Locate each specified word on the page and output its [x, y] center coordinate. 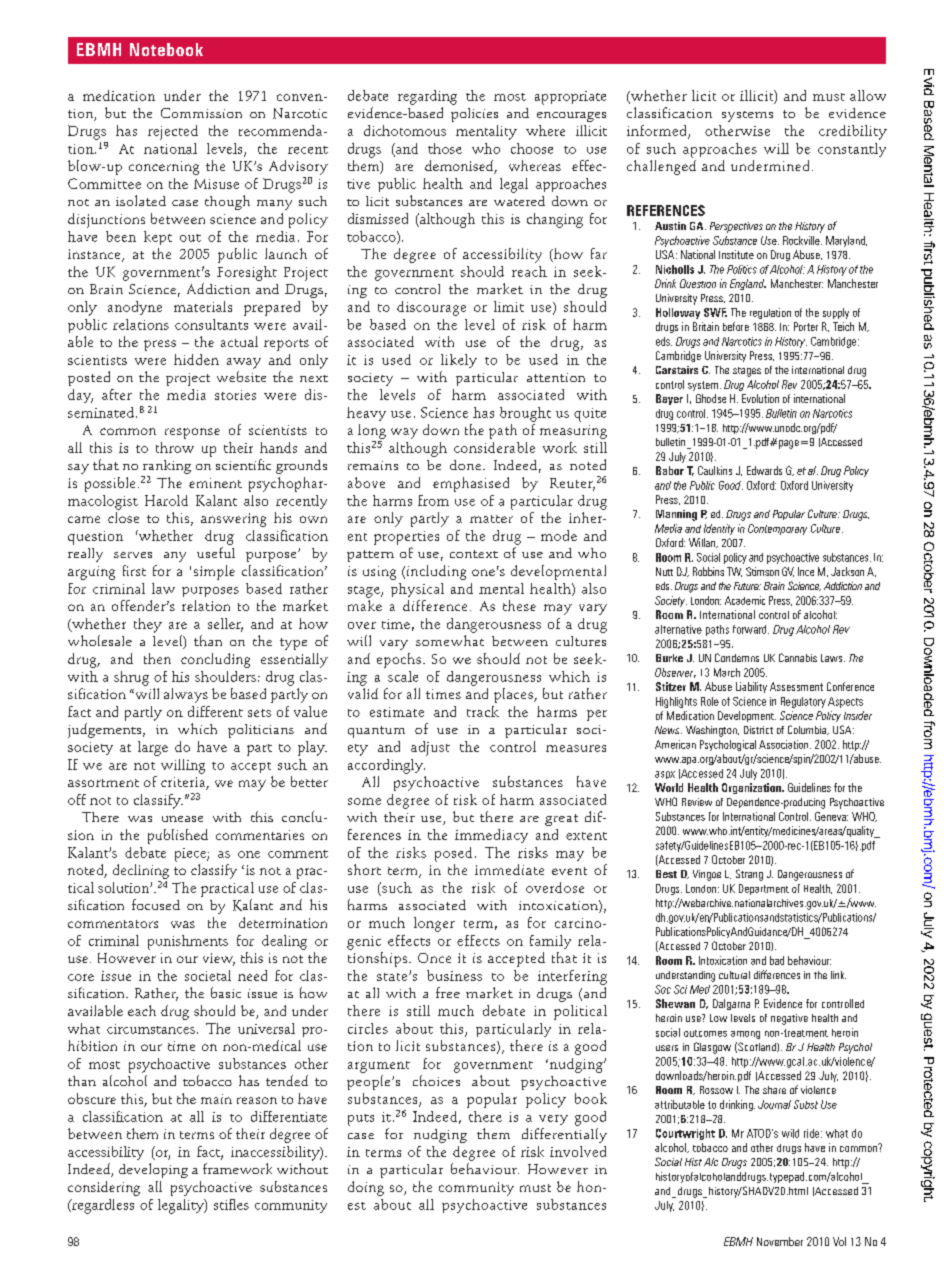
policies [474, 115]
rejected [173, 132]
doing [366, 1188]
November [780, 1241]
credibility [853, 132]
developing [153, 1170]
